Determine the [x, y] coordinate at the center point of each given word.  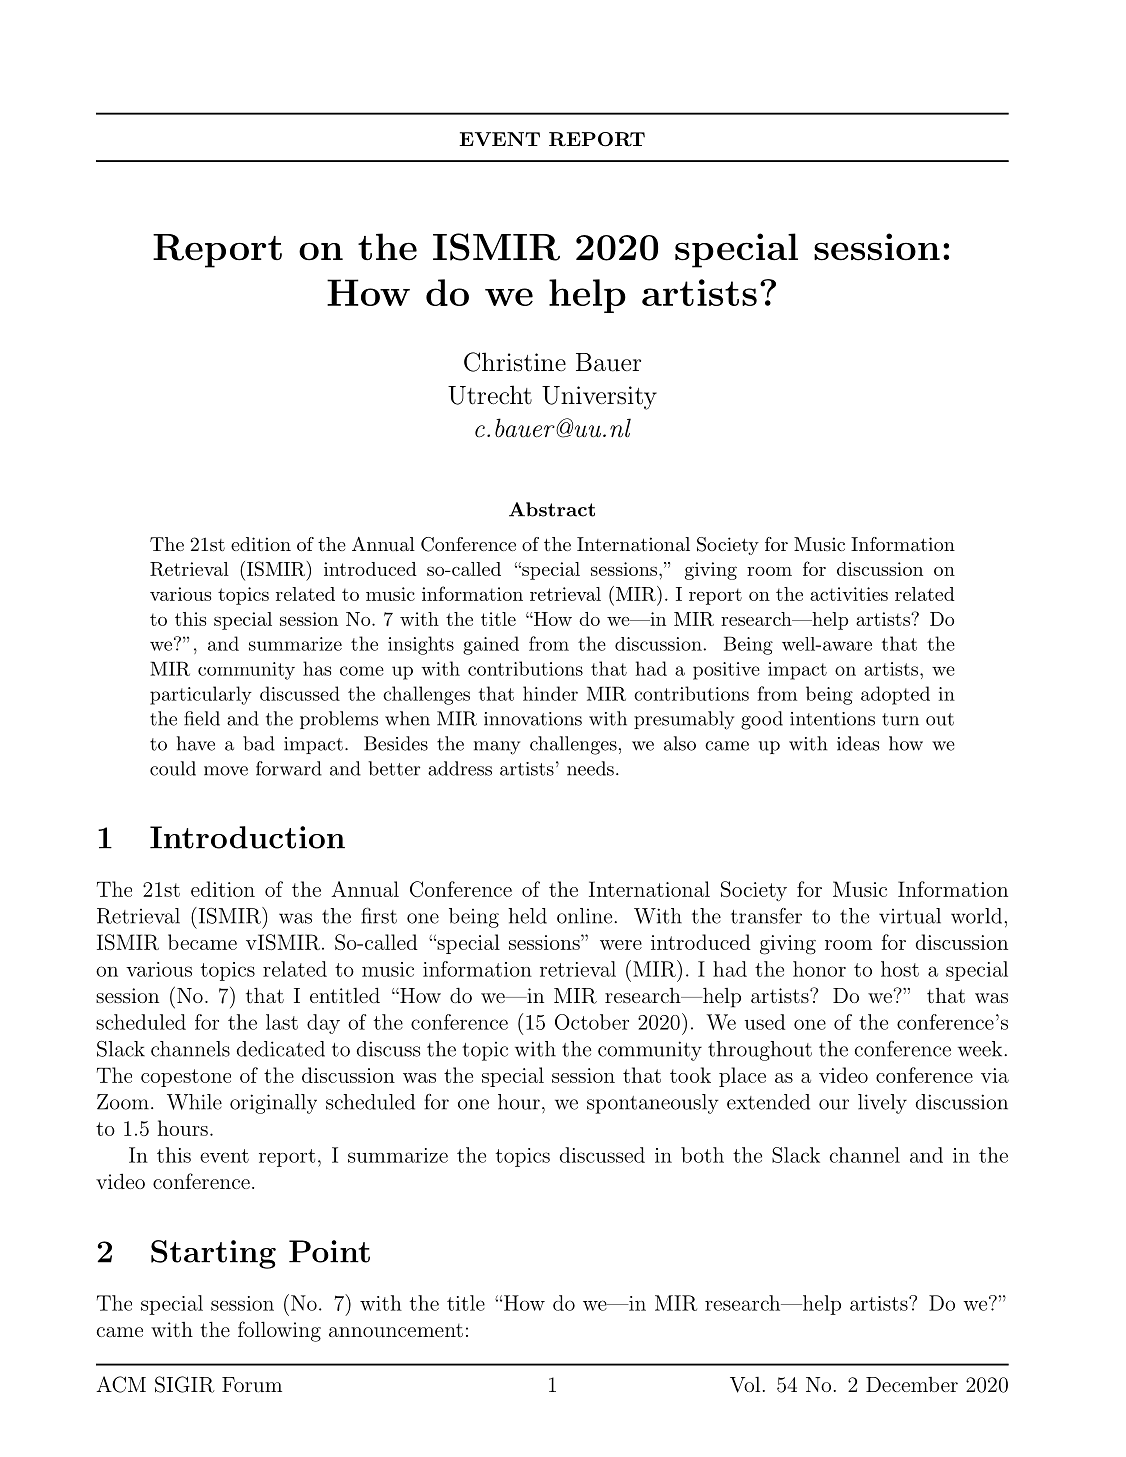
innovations [533, 719]
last [282, 1022]
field [202, 718]
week [980, 1049]
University [599, 398]
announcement [396, 1330]
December [912, 1384]
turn [900, 719]
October [592, 1022]
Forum [252, 1384]
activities [849, 594]
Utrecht [490, 395]
